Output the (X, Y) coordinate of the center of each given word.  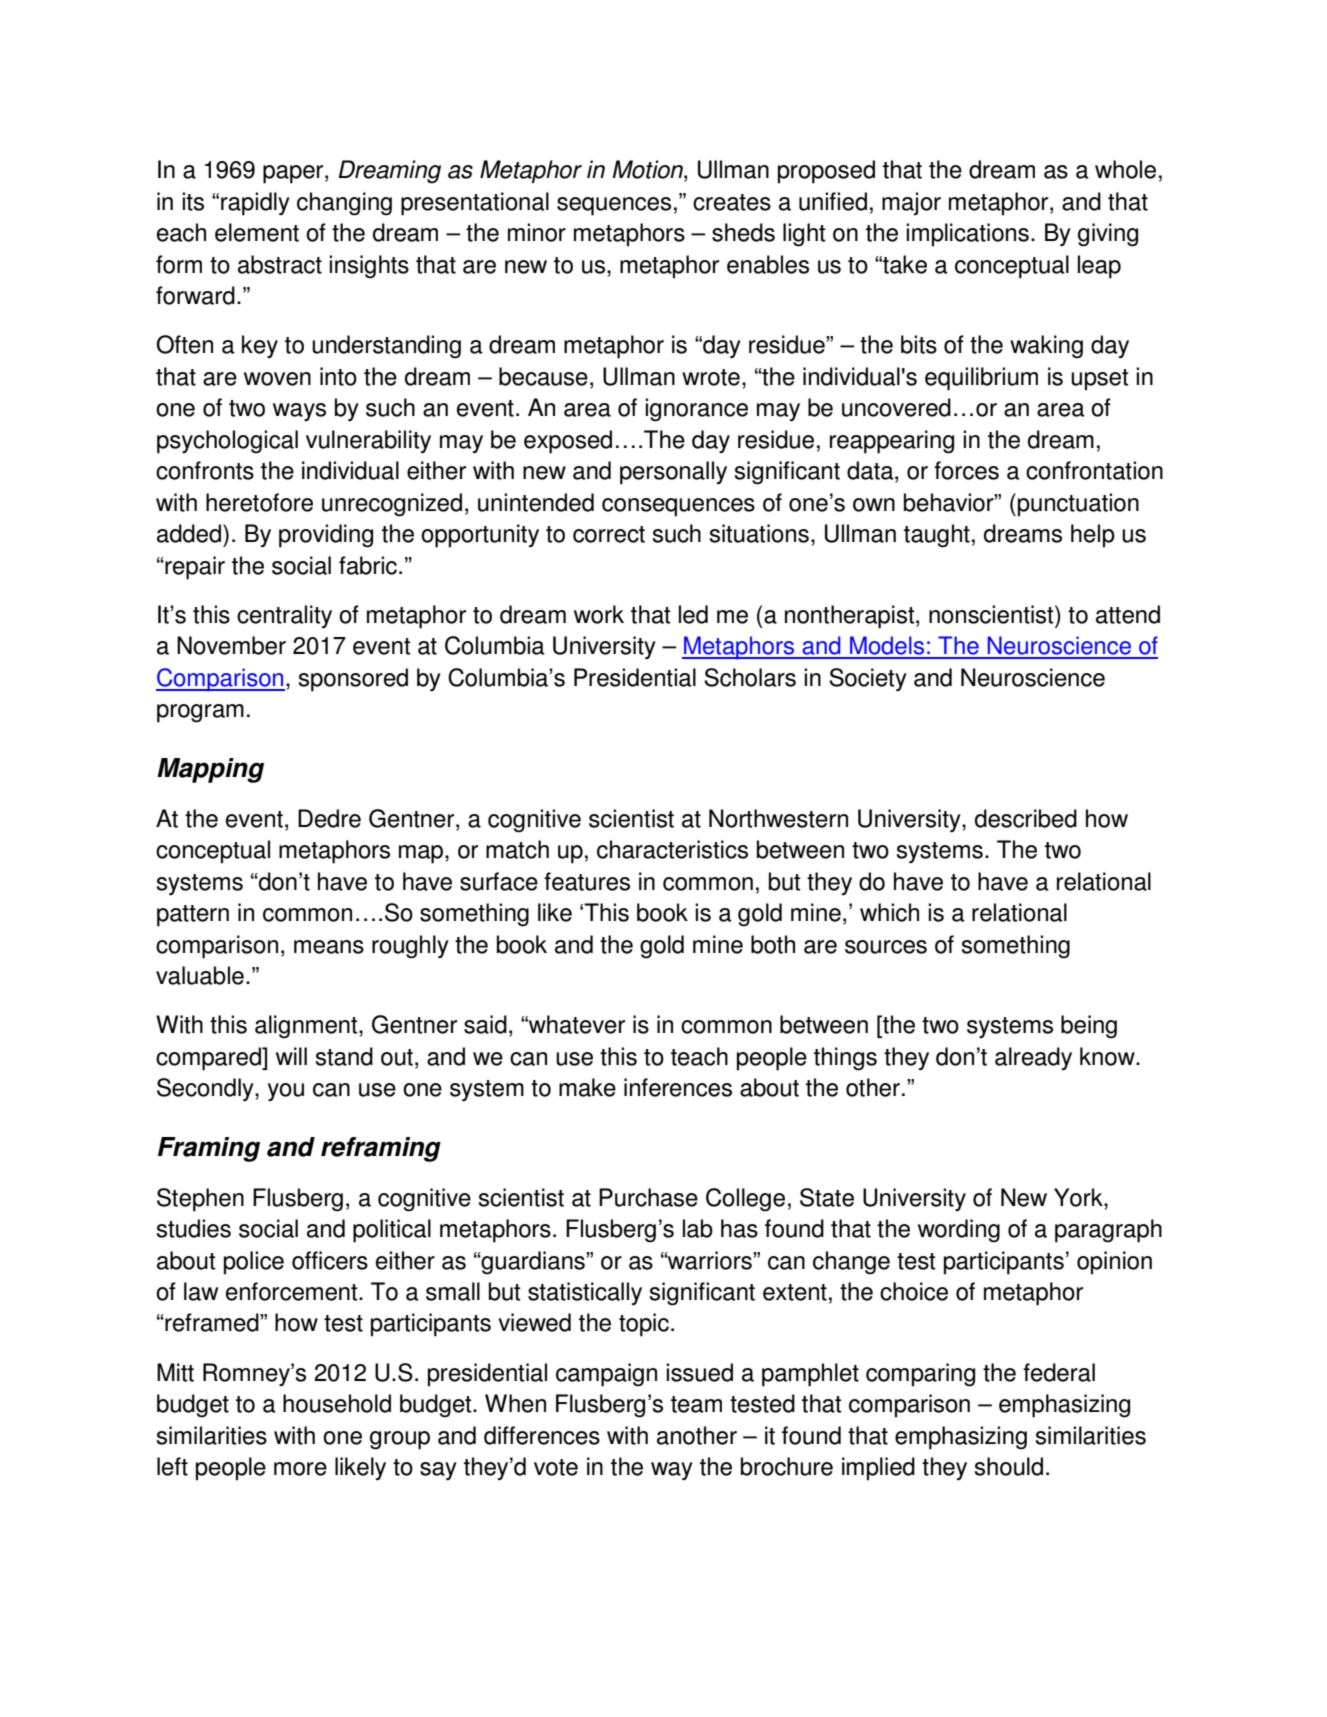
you (286, 1092)
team (696, 1404)
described (1026, 818)
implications (967, 235)
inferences (678, 1087)
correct (609, 534)
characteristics (672, 849)
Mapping (210, 770)
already (1033, 1058)
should (1009, 1466)
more (300, 1469)
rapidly (255, 204)
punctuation (1078, 505)
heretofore (259, 502)
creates (732, 202)
